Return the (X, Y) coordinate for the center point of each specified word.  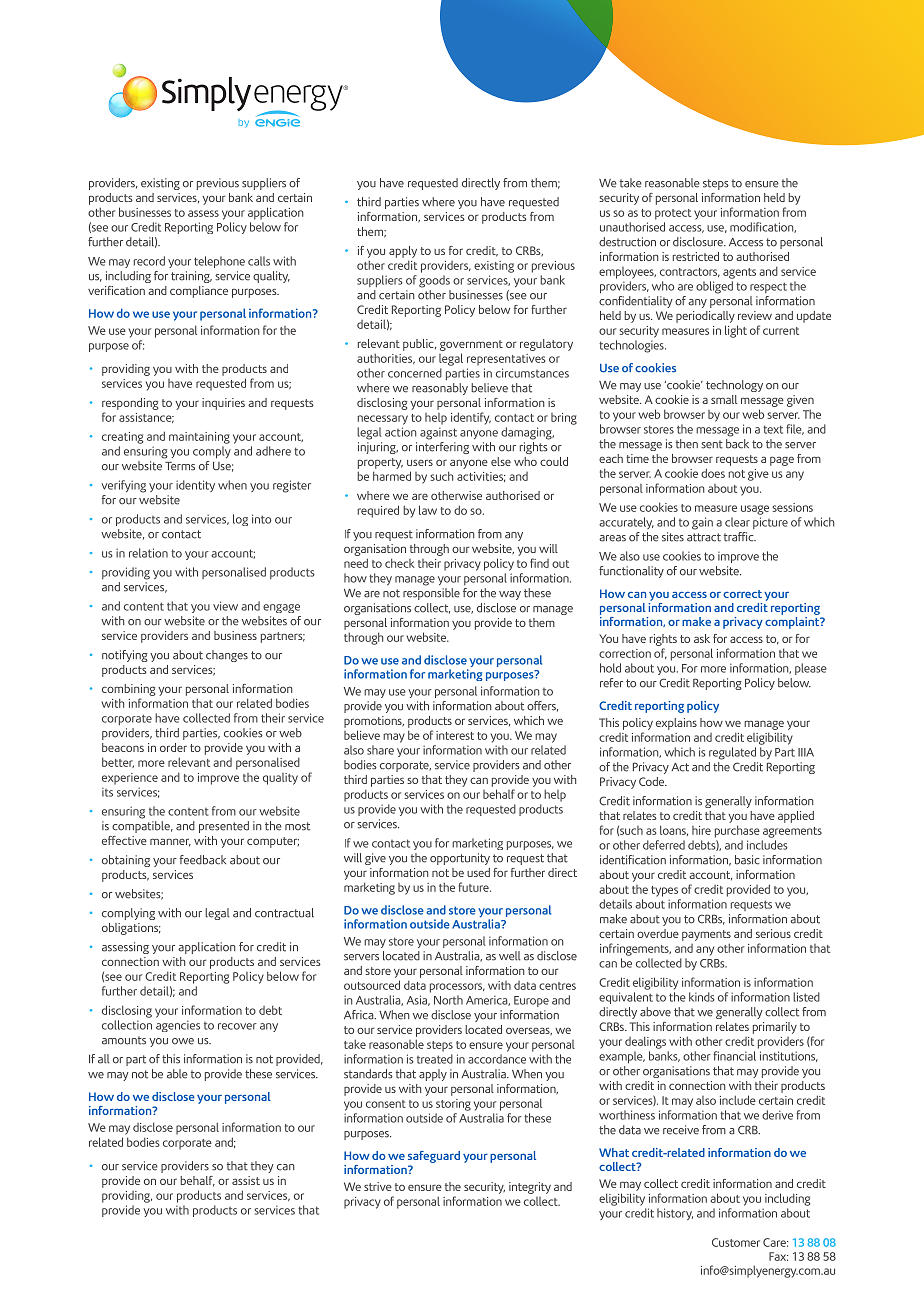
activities (481, 477)
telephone (219, 262)
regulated (732, 753)
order (173, 747)
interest (455, 735)
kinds (702, 997)
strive (378, 1186)
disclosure (699, 242)
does (713, 473)
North (448, 1000)
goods (434, 281)
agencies (178, 1026)
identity (195, 486)
